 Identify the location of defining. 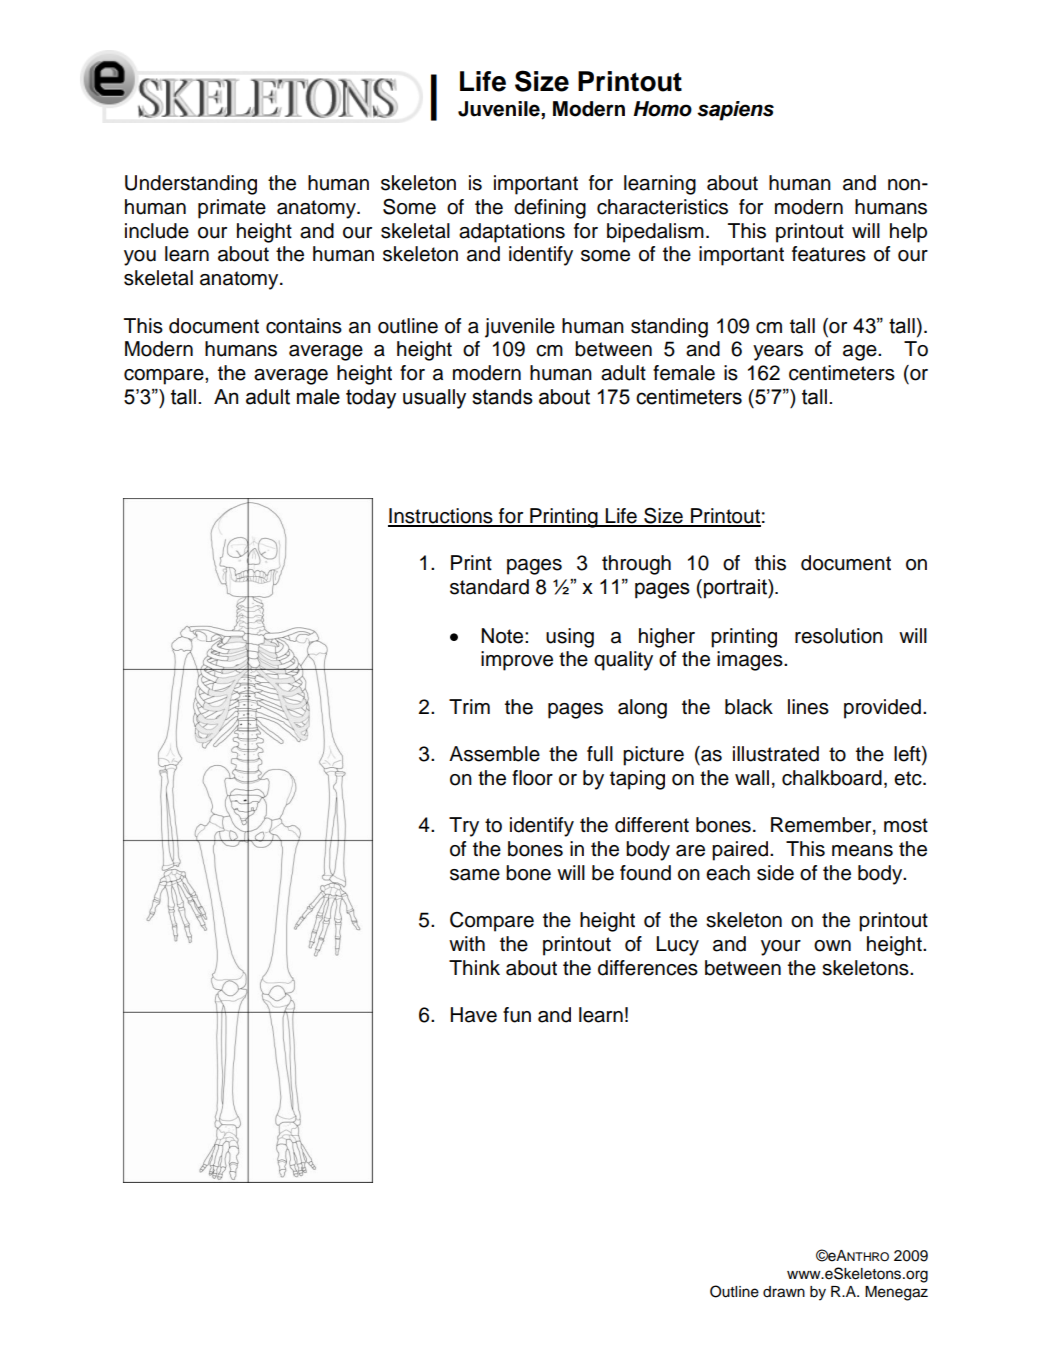
(550, 209).
